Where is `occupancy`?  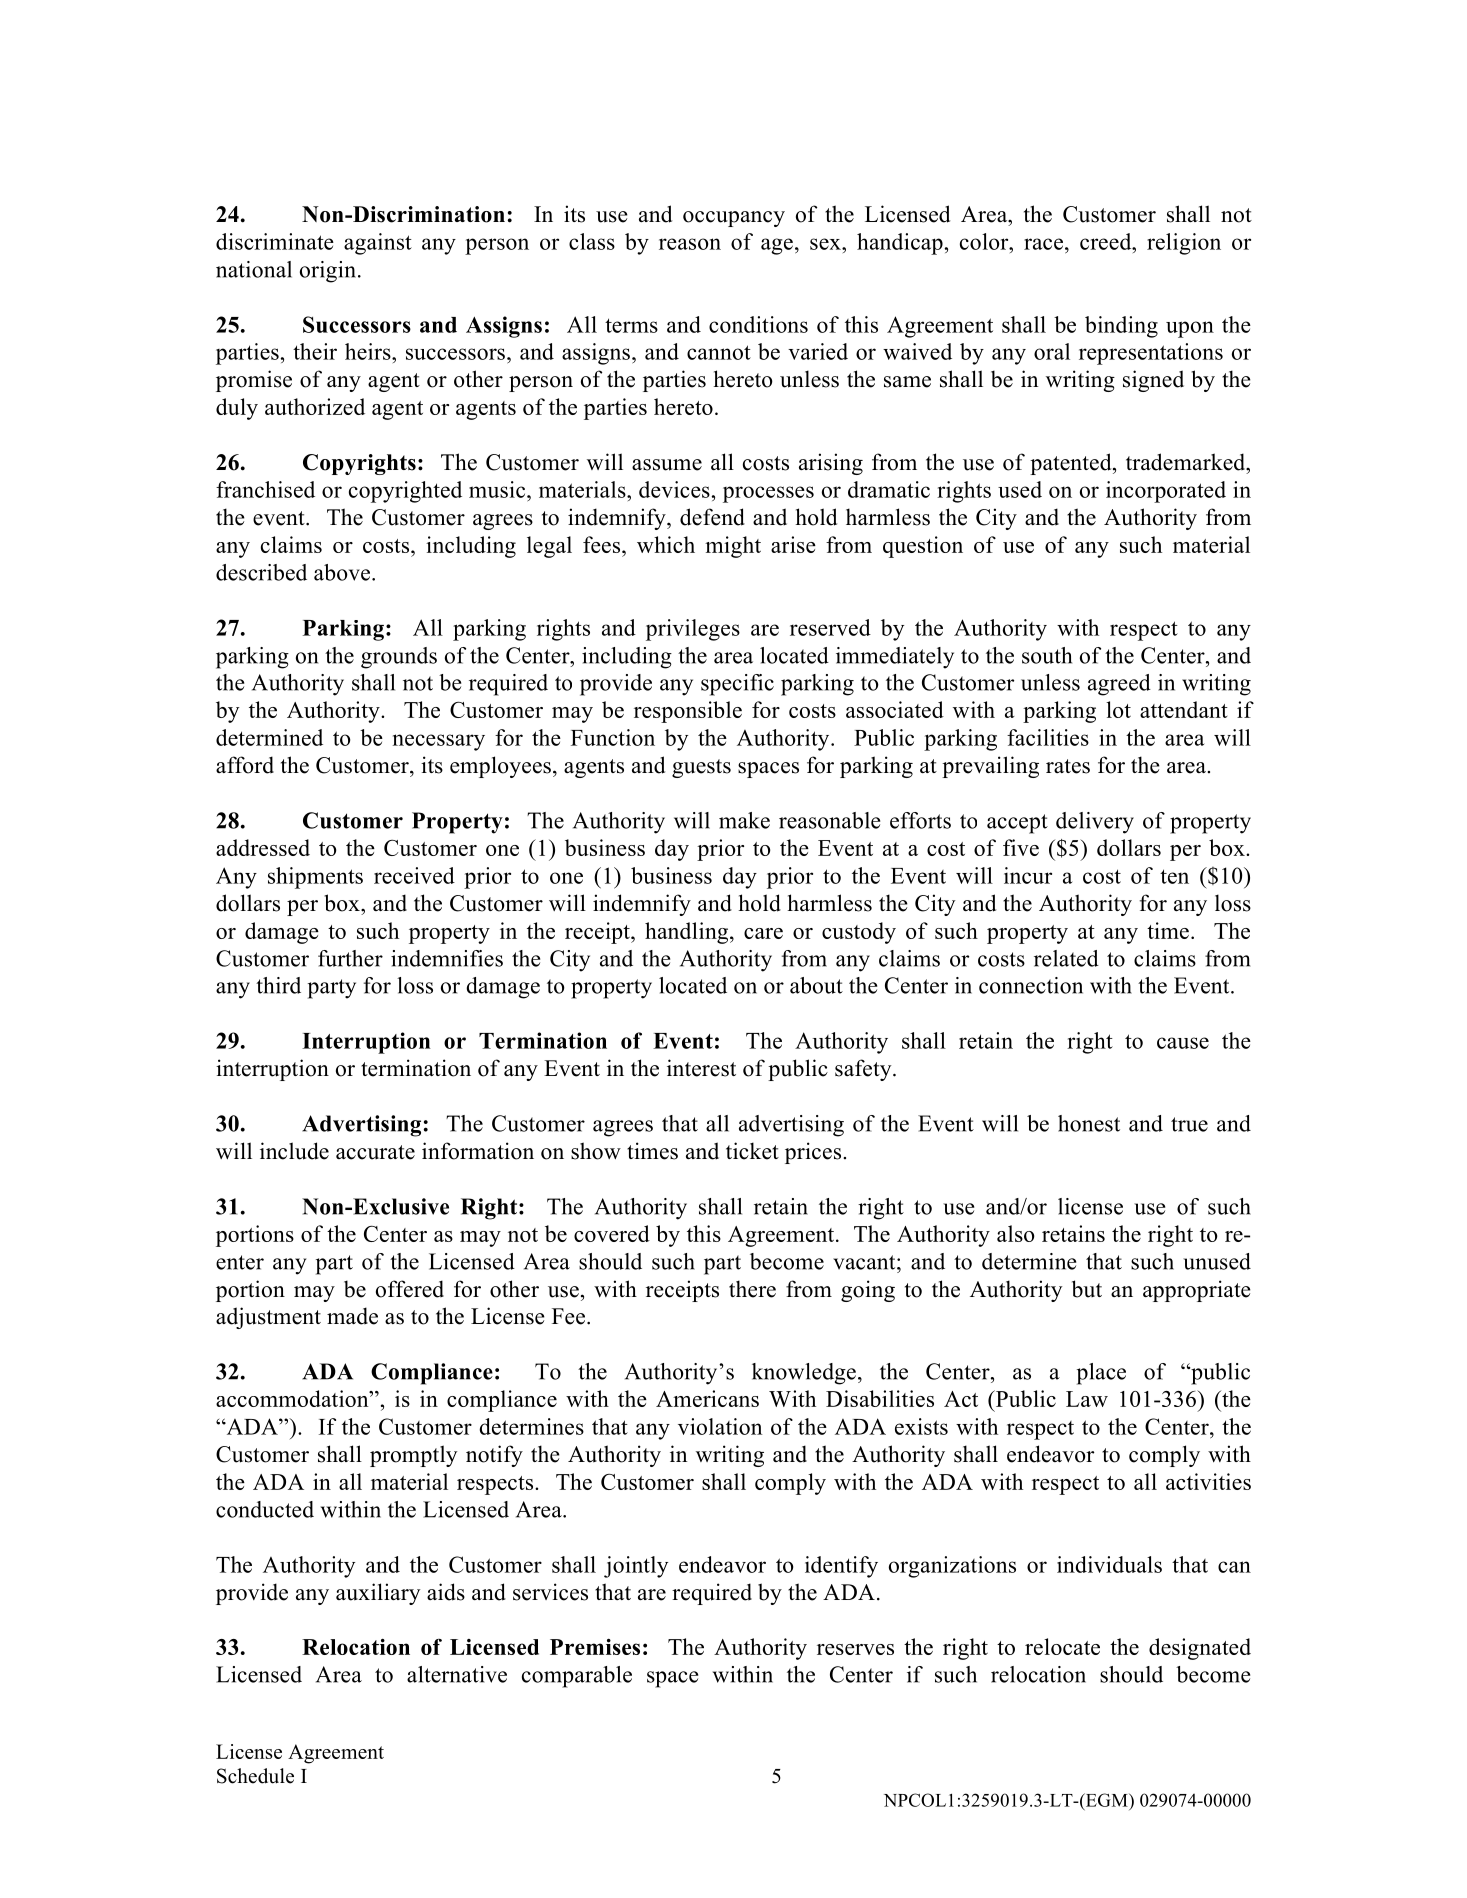 occupancy is located at coordinates (734, 219).
